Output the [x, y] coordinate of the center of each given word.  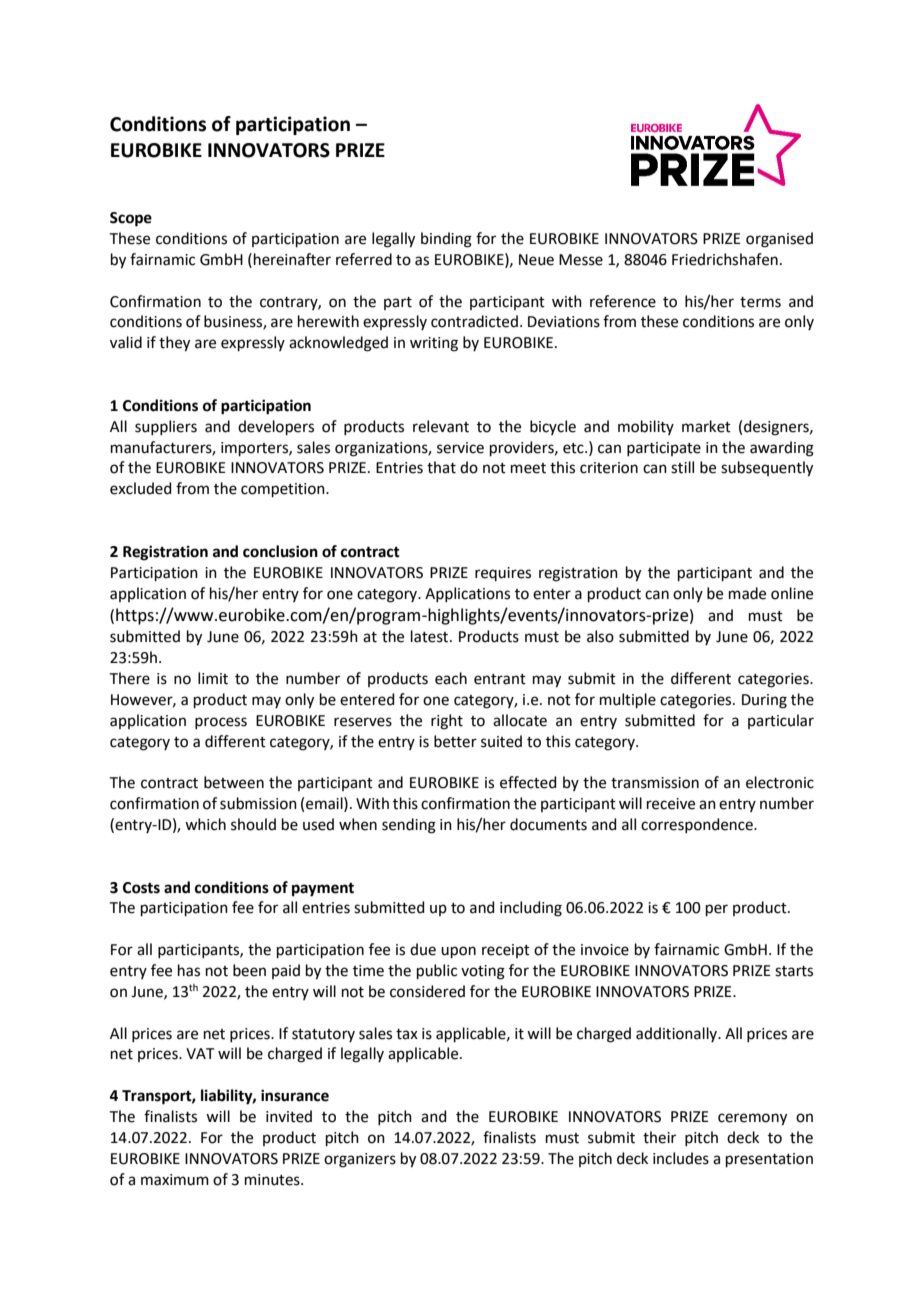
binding [446, 240]
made [747, 593]
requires [503, 574]
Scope [131, 219]
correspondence [698, 825]
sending [409, 826]
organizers [360, 1160]
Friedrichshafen [725, 259]
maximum [175, 1180]
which [205, 824]
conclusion [280, 551]
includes [681, 1158]
